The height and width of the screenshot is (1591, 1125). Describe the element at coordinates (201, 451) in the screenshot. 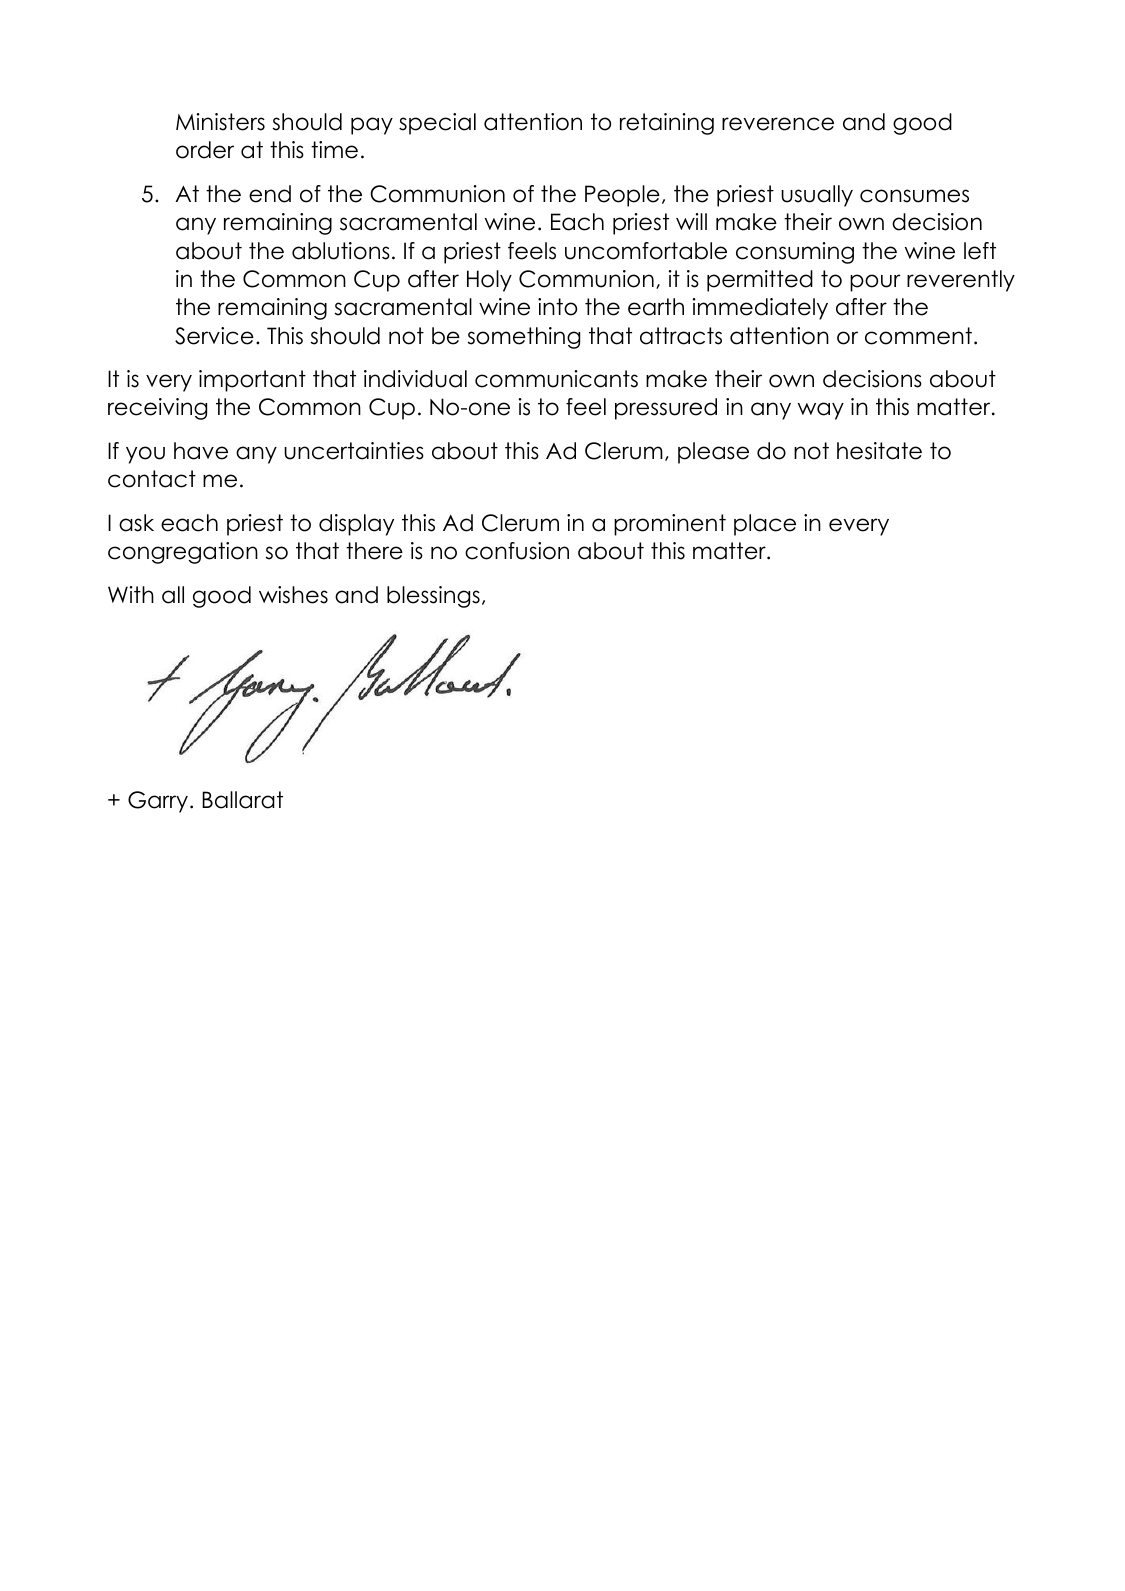

I see `have` at that location.
